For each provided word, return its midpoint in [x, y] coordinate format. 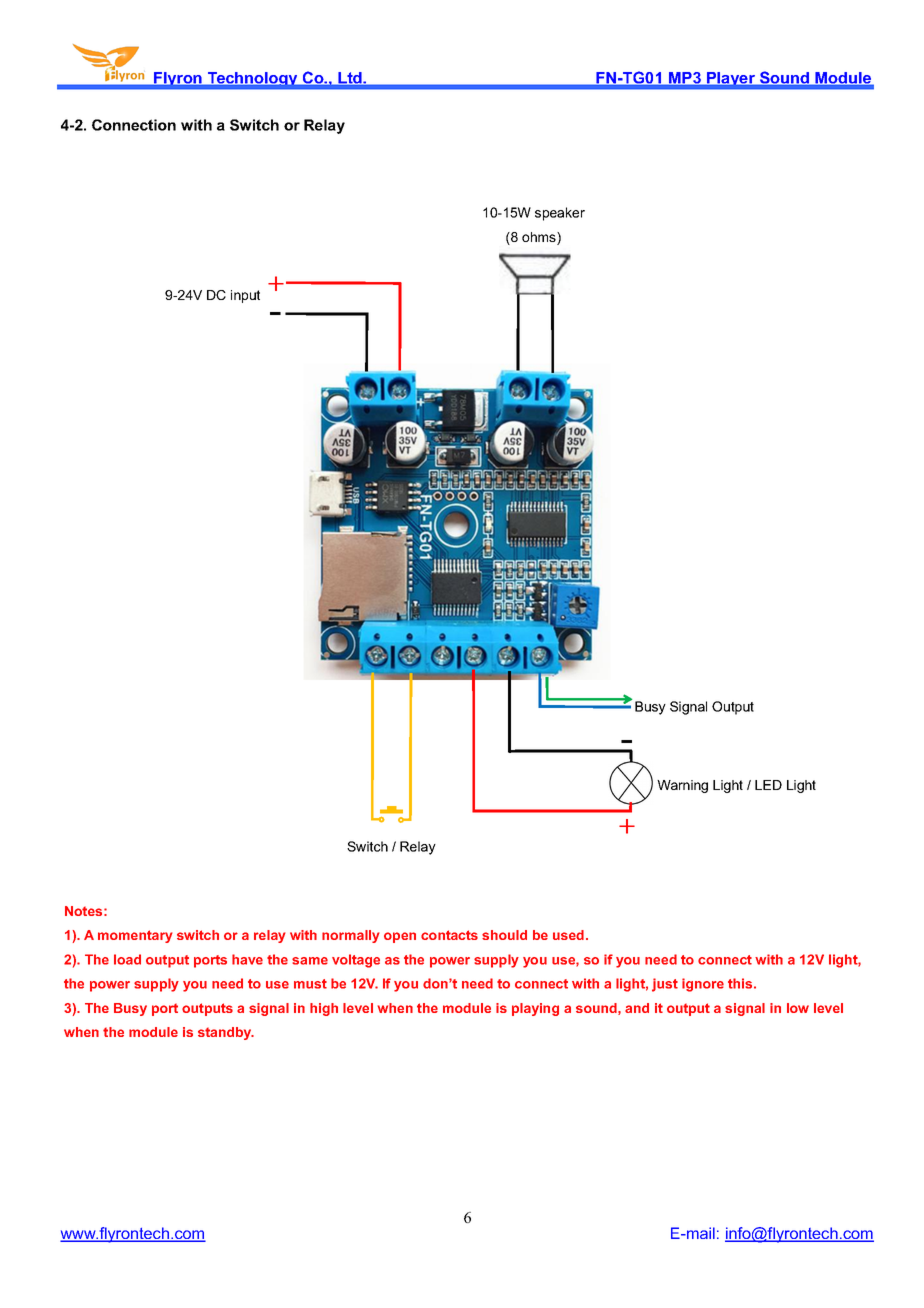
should [504, 935]
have [247, 959]
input [245, 296]
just [665, 985]
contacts [449, 935]
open [400, 937]
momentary [135, 936]
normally [351, 936]
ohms [540, 238]
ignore [703, 985]
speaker [560, 214]
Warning [682, 786]
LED [768, 785]
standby [226, 1033]
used [570, 935]
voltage [356, 961]
